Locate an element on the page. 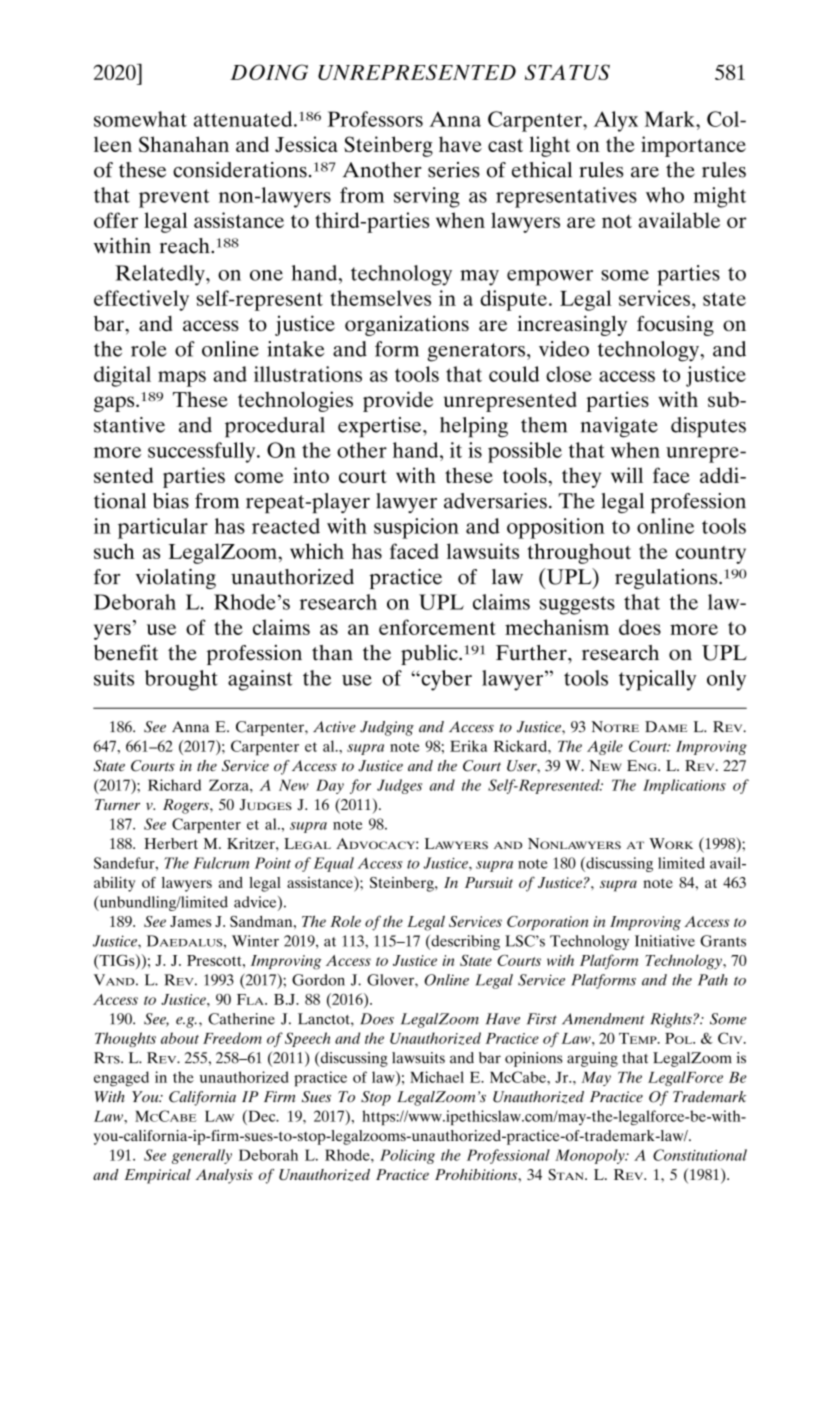  maps is located at coordinates (182, 379).
